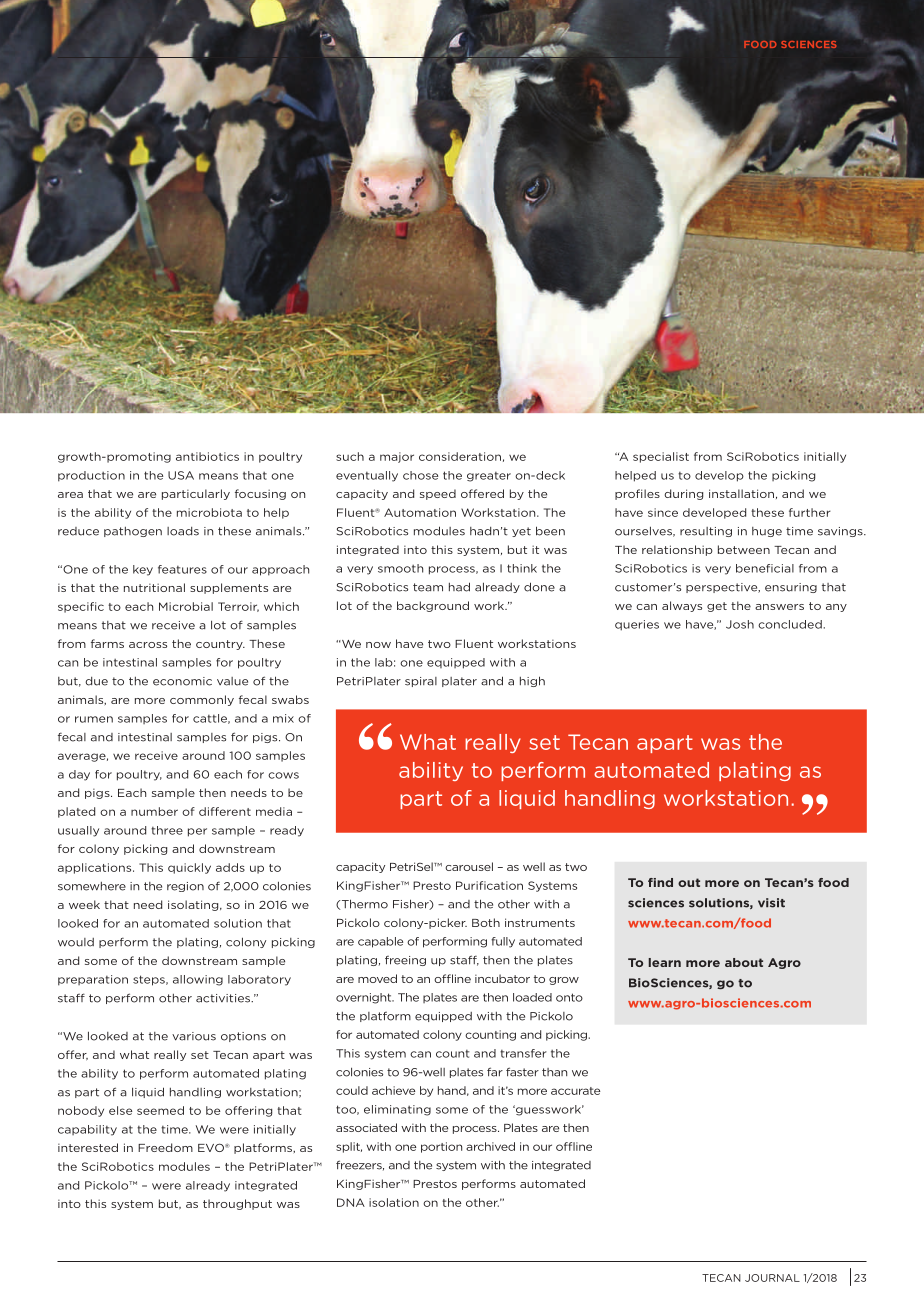 Image resolution: width=924 pixels, height=1308 pixels. Describe the element at coordinates (189, 868) in the screenshot. I see `quickly` at that location.
